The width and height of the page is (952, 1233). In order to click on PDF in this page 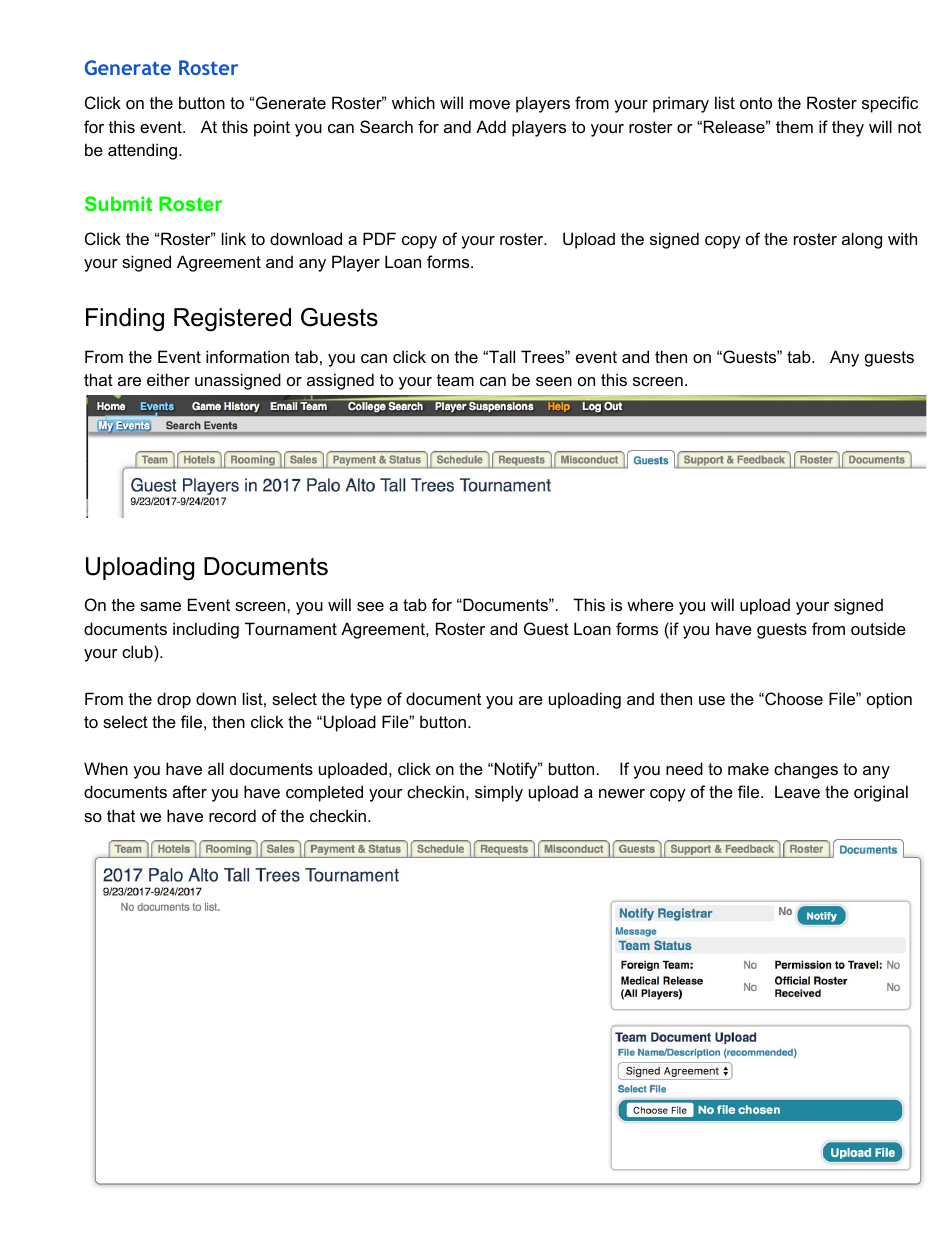, I will do `click(379, 238)`.
